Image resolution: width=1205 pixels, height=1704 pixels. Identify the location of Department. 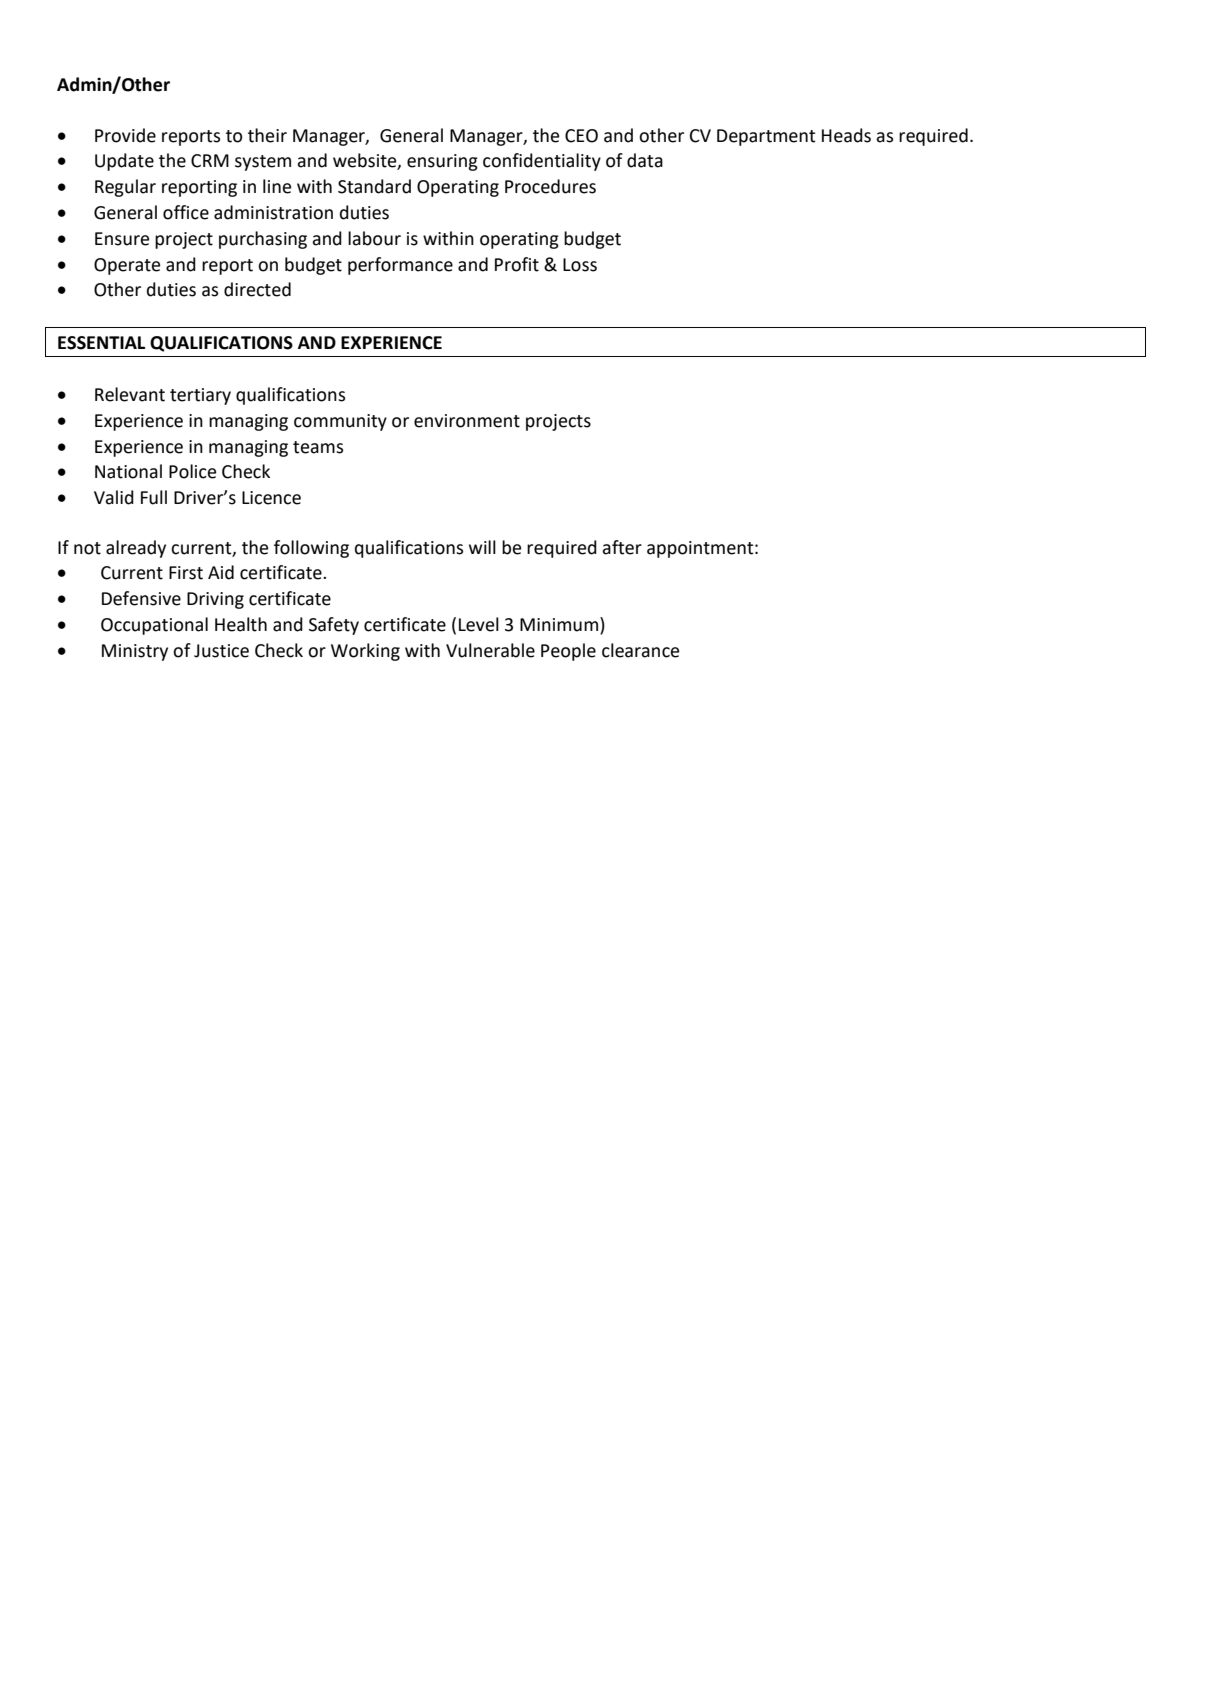
(766, 137).
